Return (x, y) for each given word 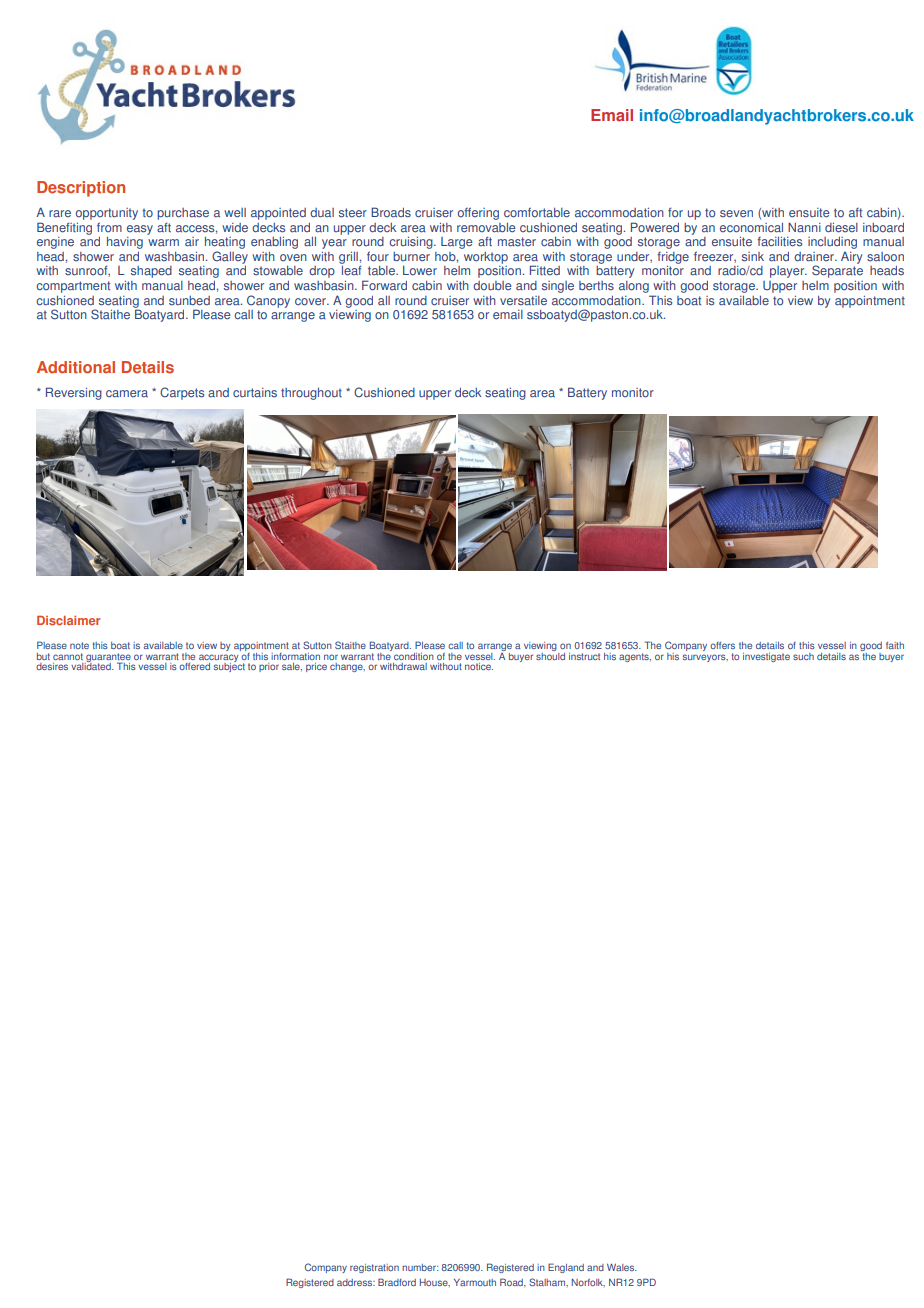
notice (479, 666)
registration (374, 1268)
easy (140, 230)
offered (194, 666)
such (803, 656)
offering (478, 213)
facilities (779, 242)
